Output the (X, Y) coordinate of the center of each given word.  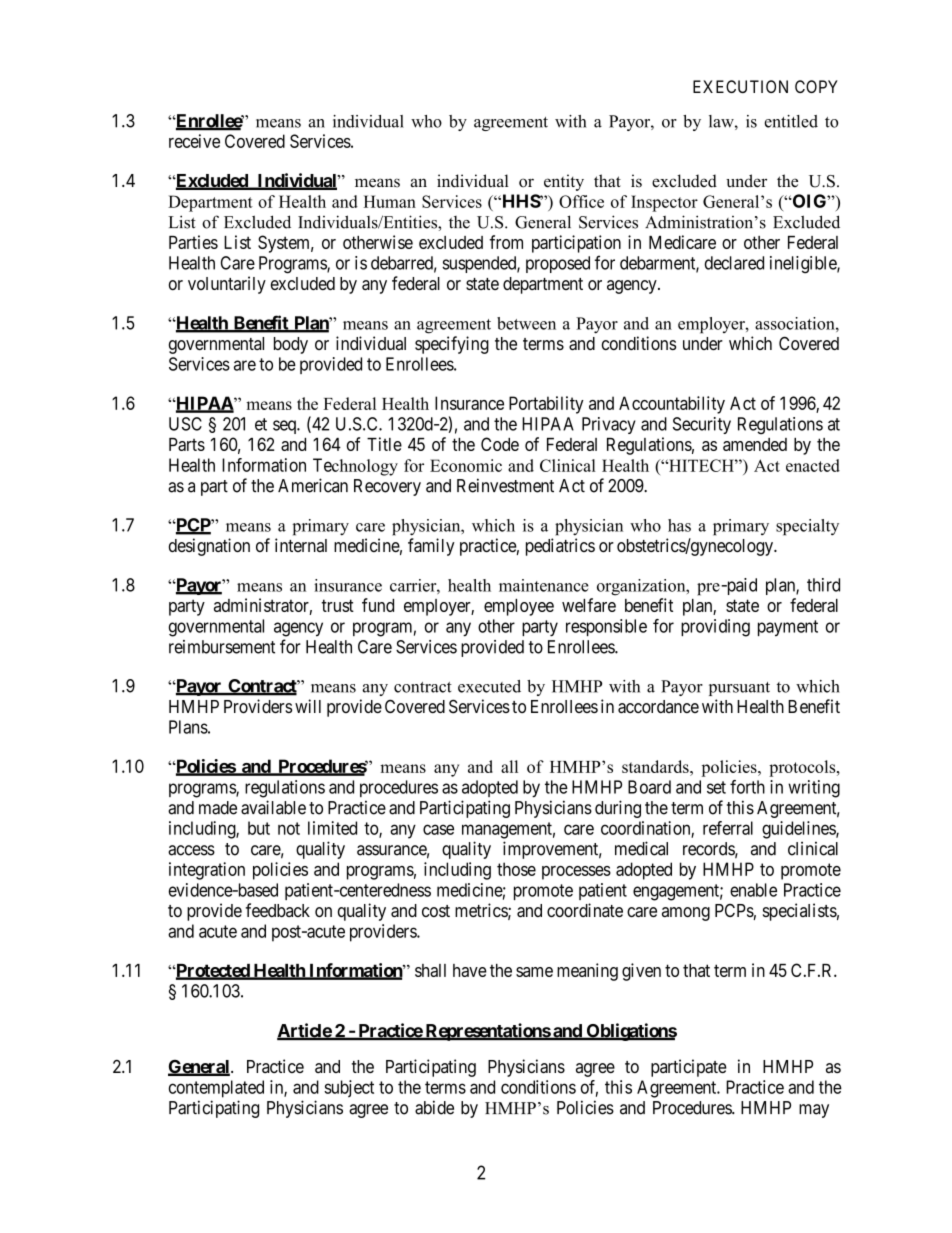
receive (194, 141)
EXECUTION (740, 86)
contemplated (216, 1089)
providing (715, 628)
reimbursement (222, 647)
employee (519, 607)
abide (434, 1107)
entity (564, 182)
